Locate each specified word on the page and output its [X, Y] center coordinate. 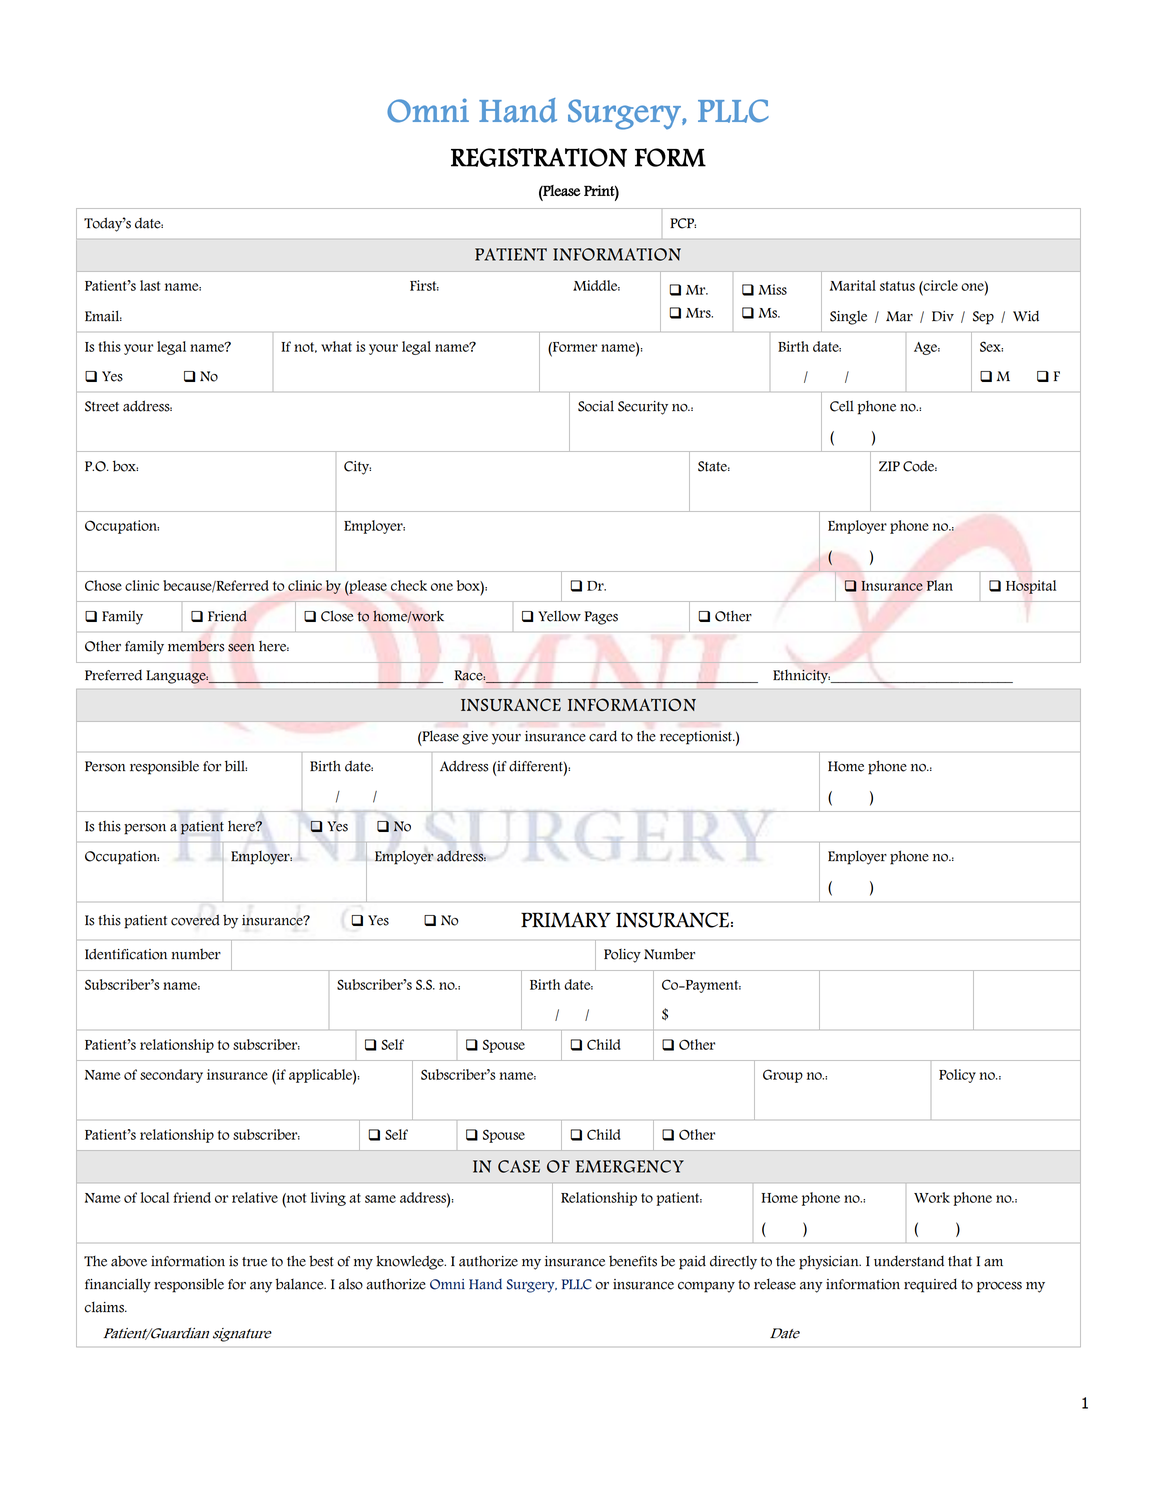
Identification [126, 954]
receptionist [697, 738]
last [150, 285]
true [254, 1262]
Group [783, 1076]
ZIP [889, 466]
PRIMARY [566, 920]
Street [102, 406]
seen [241, 648]
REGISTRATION [539, 157]
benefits [633, 1261]
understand [909, 1261]
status [897, 286]
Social [596, 406]
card [603, 736]
